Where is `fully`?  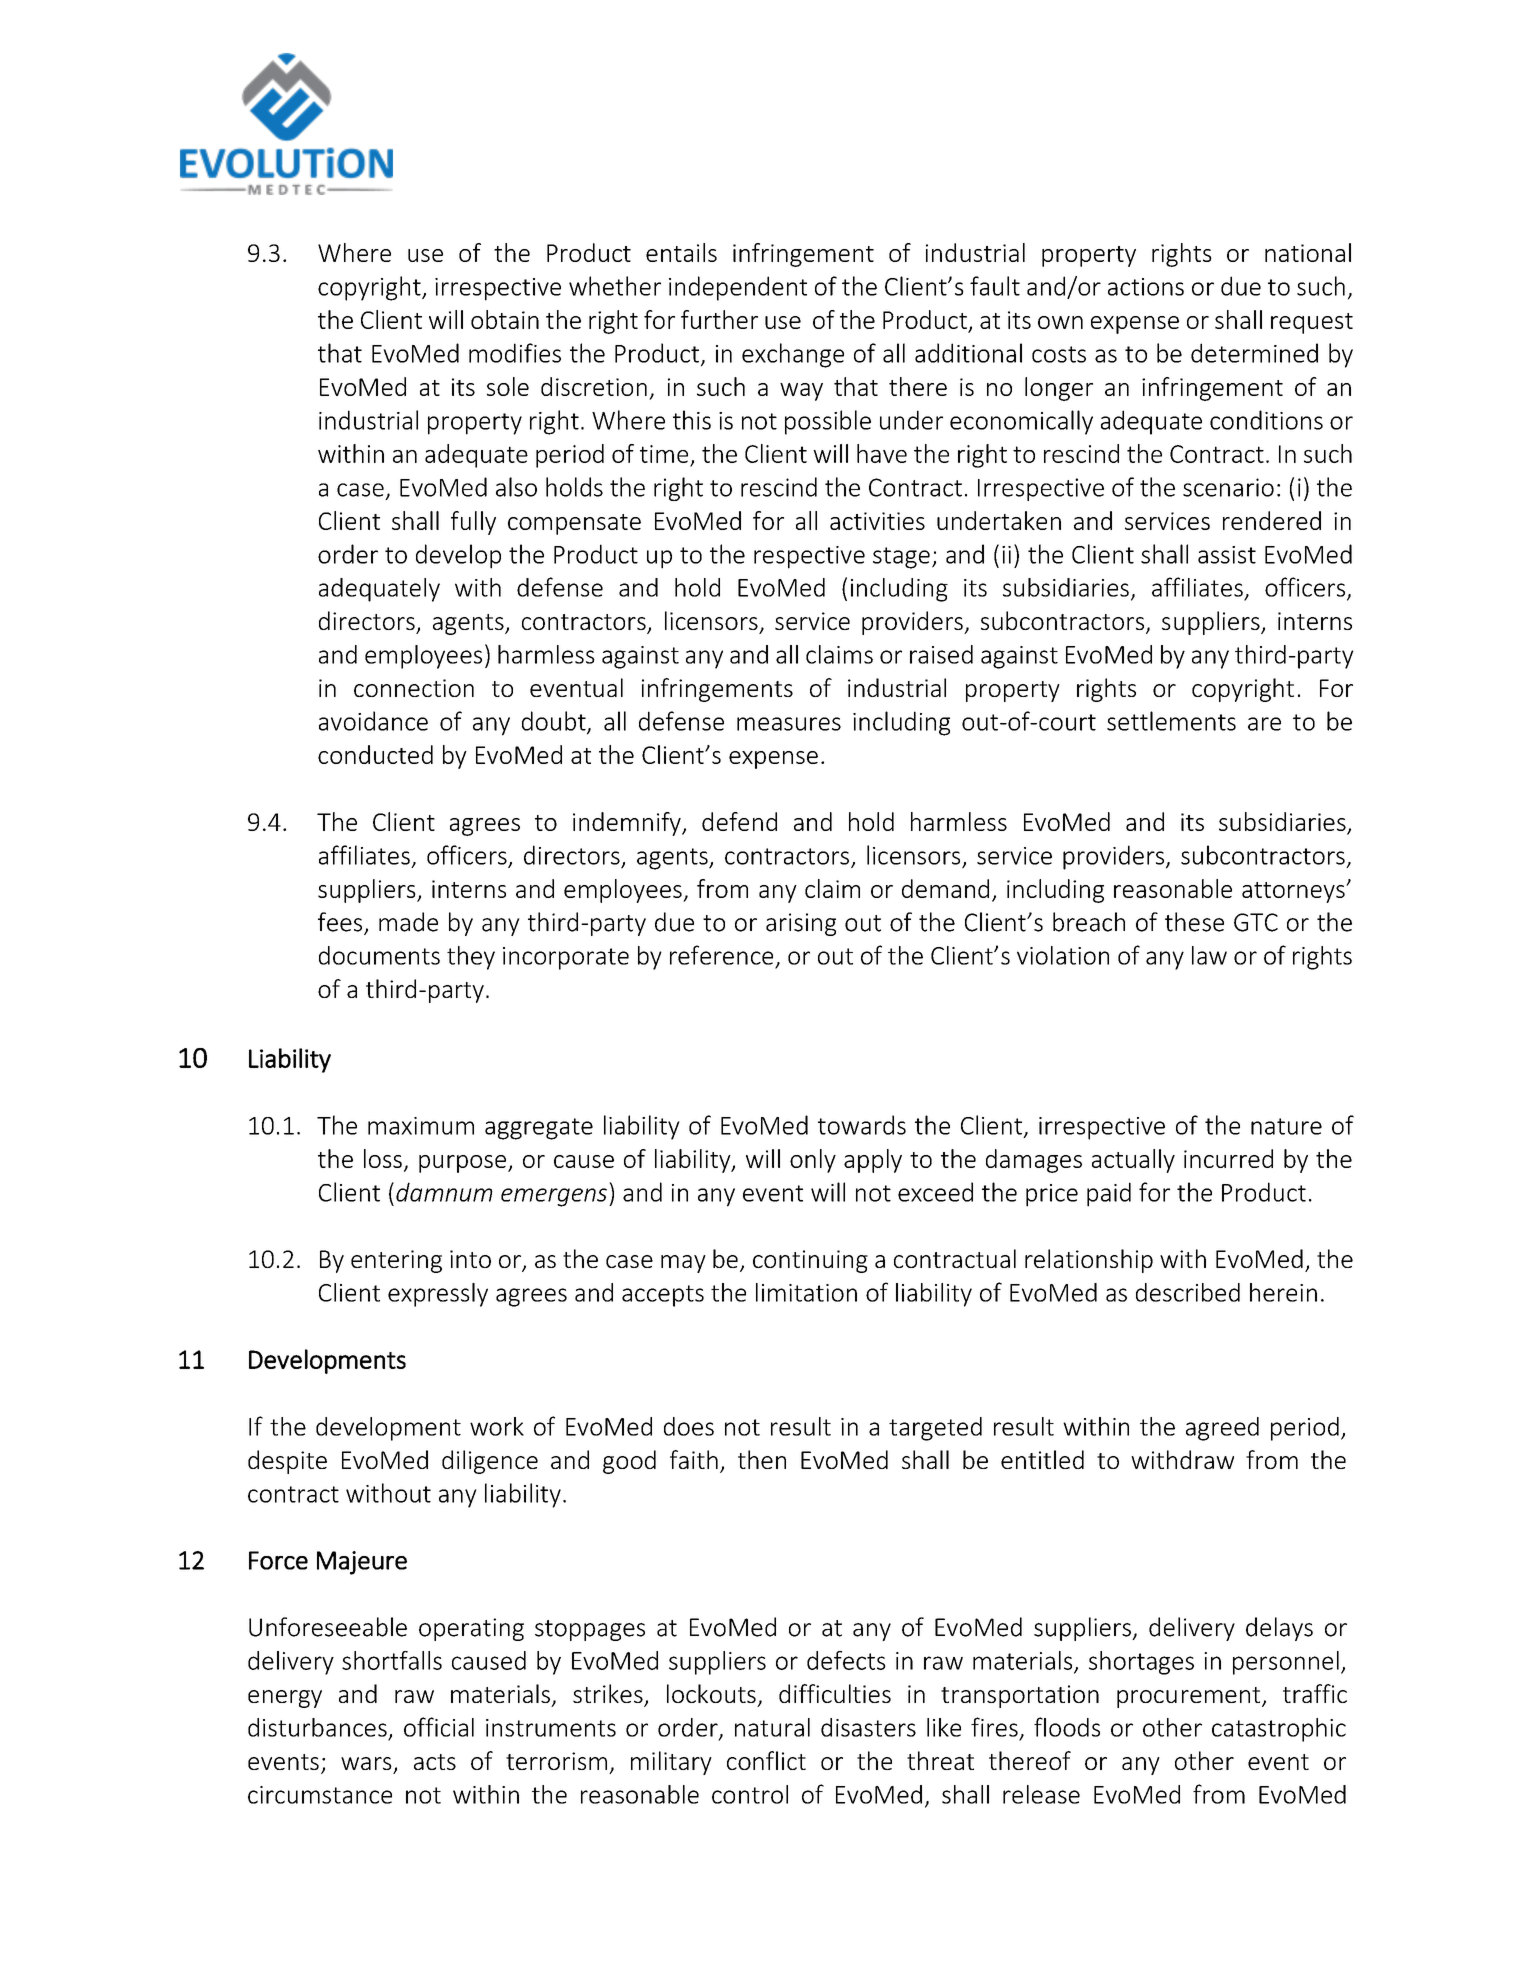 fully is located at coordinates (473, 523).
